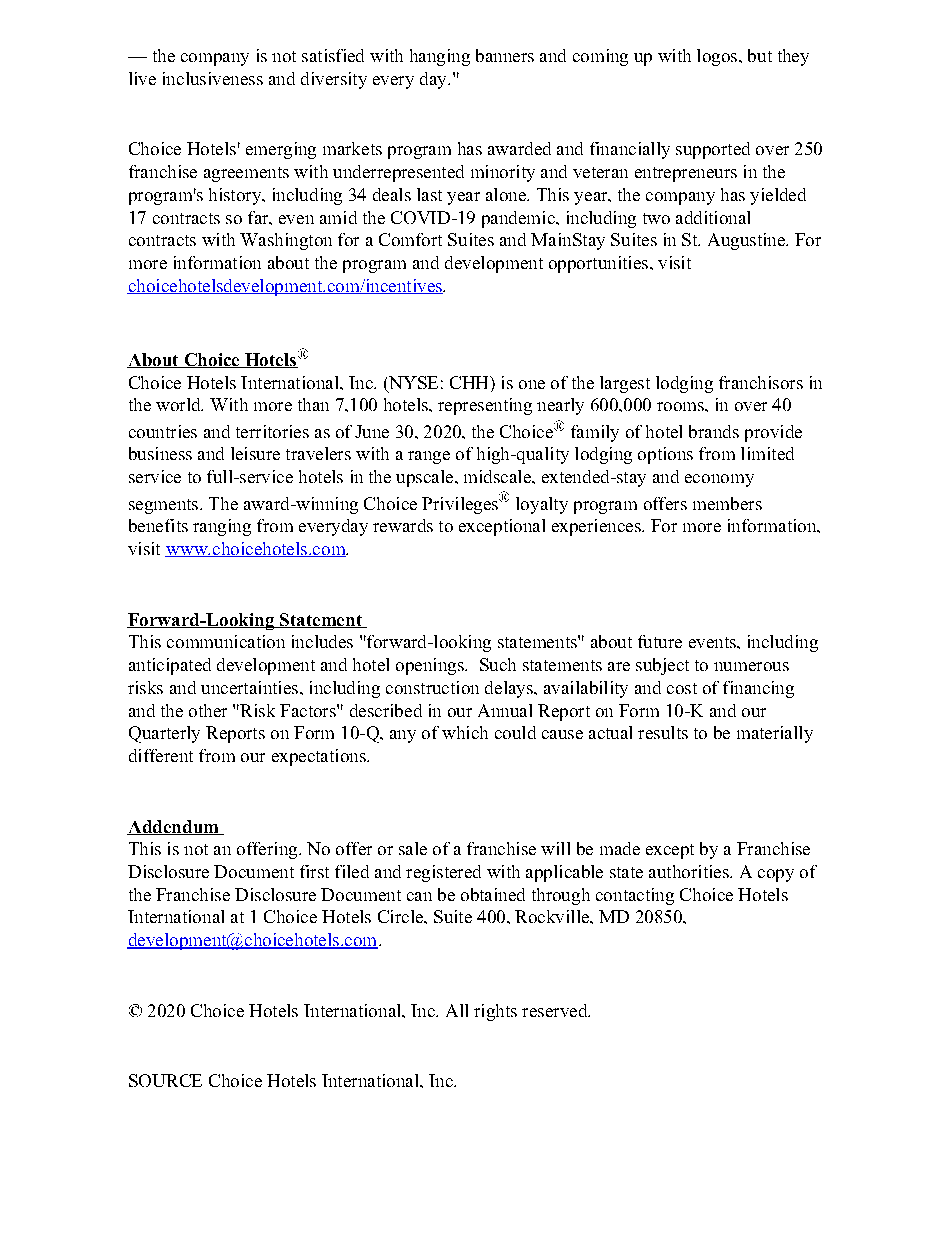  Describe the element at coordinates (470, 382) in the image. I see `CHH` at that location.
